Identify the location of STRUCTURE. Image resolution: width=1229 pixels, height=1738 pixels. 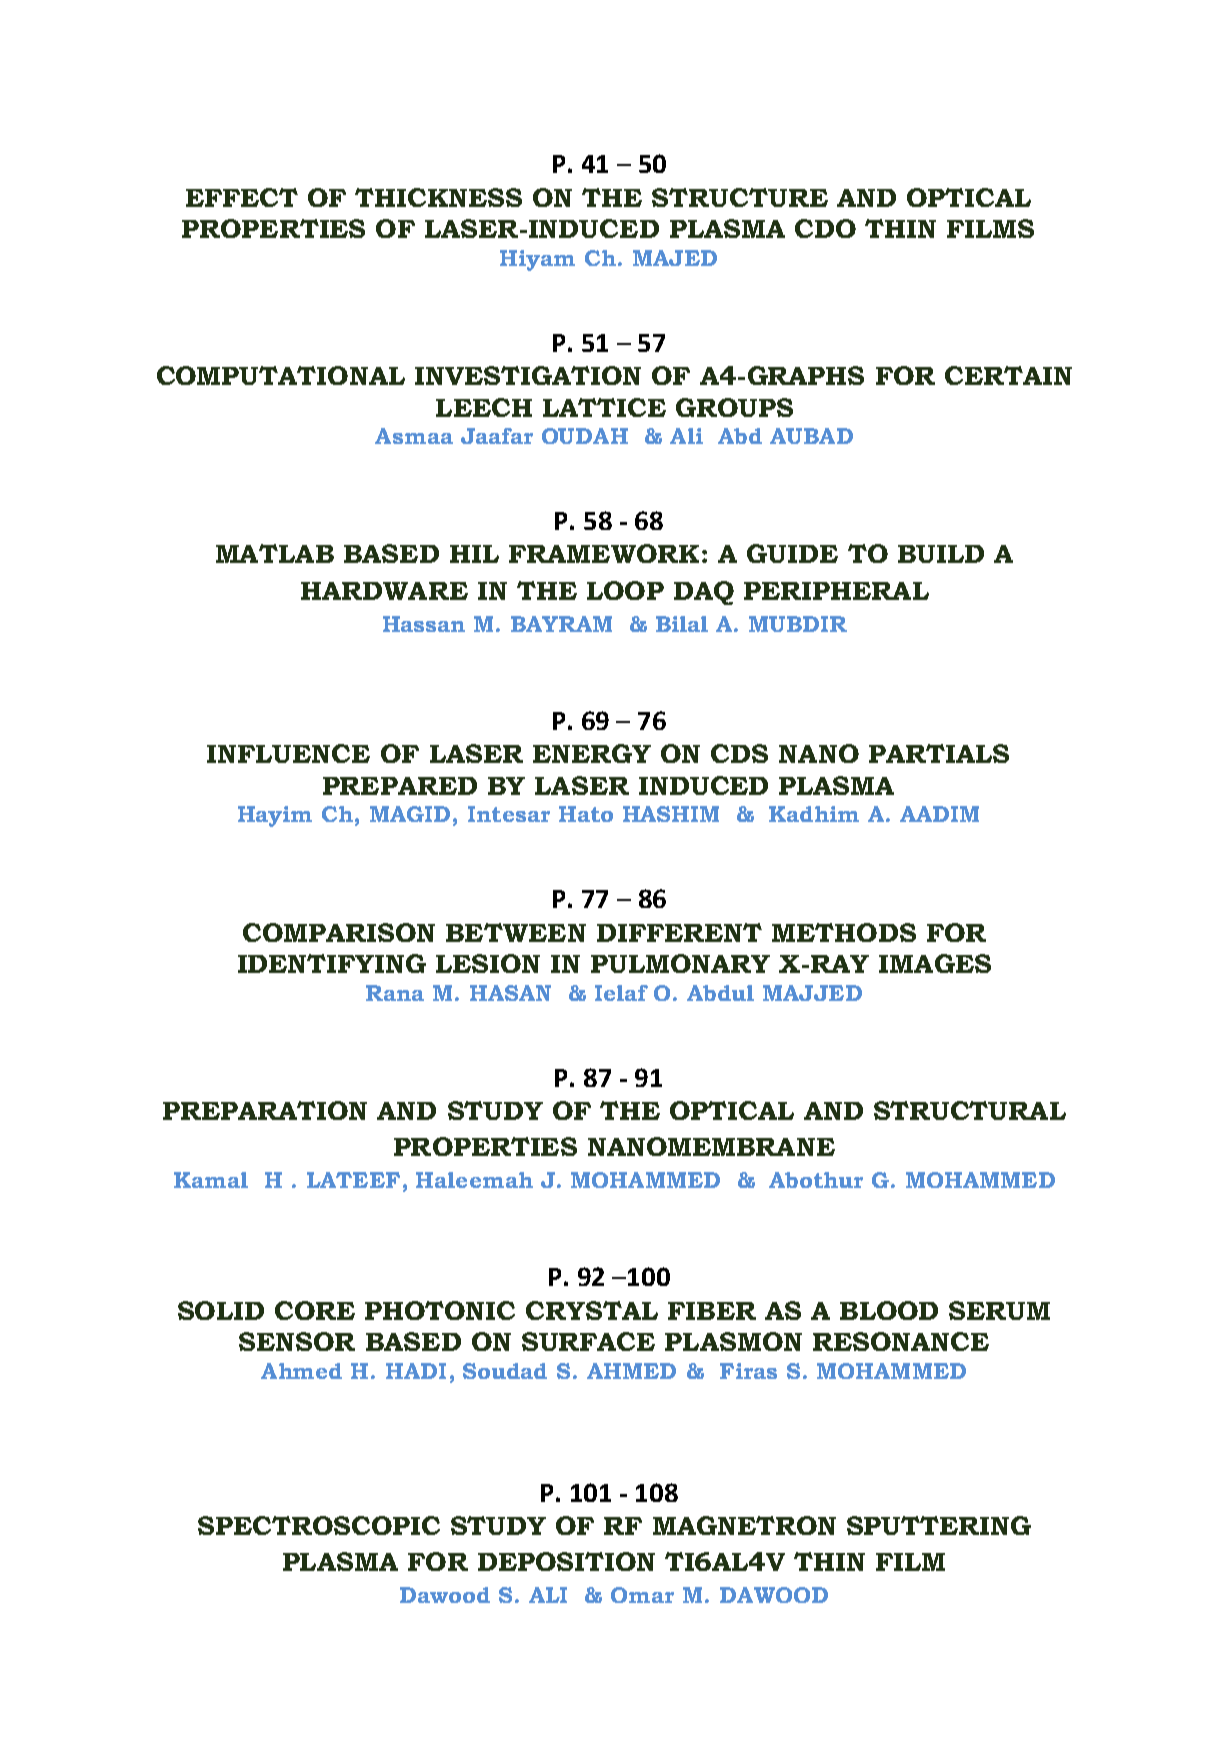
(740, 197).
